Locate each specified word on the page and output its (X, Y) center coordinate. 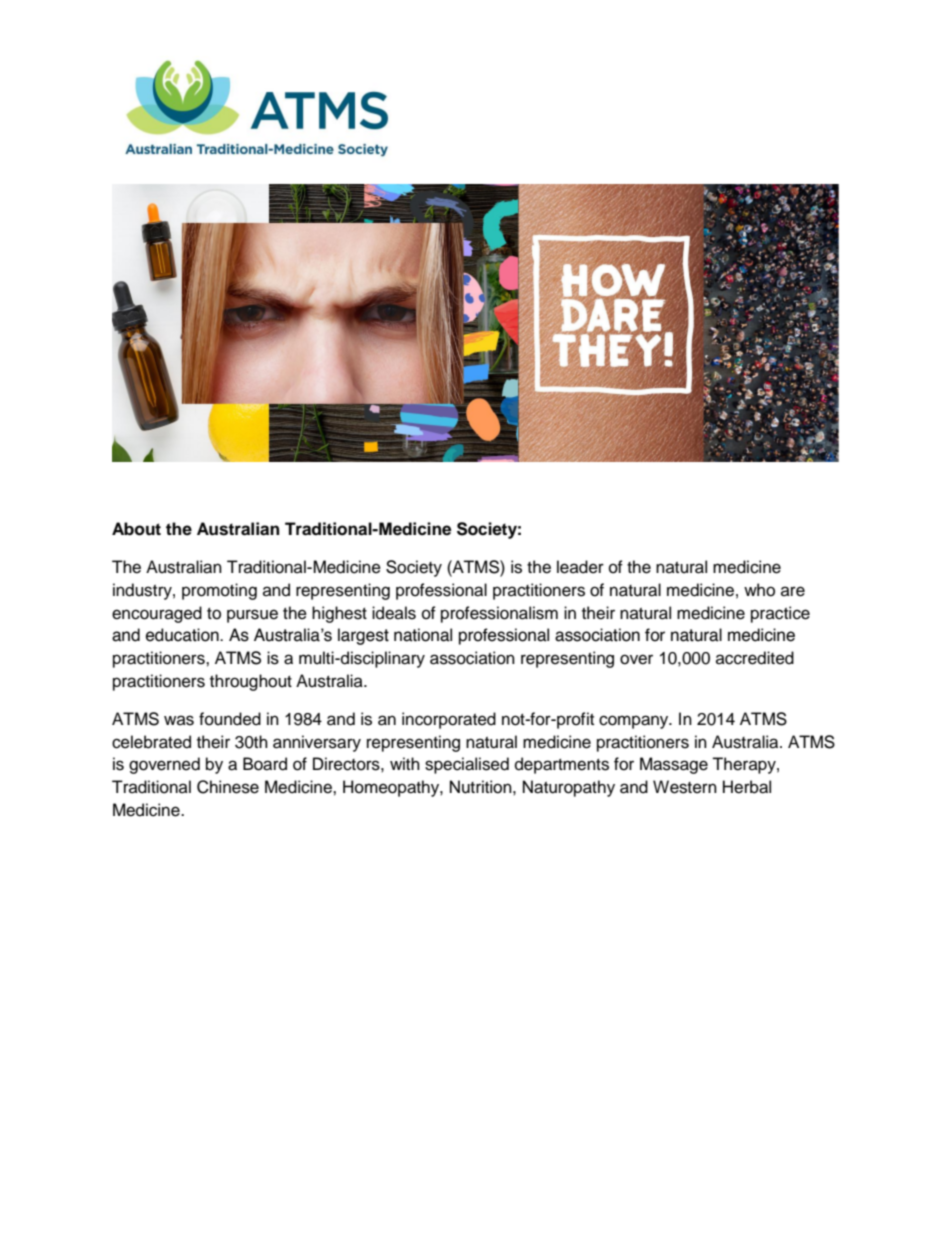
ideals (394, 613)
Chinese (228, 787)
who (759, 590)
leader (580, 567)
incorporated (449, 720)
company (635, 722)
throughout (251, 682)
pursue (252, 616)
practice (780, 614)
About (136, 529)
